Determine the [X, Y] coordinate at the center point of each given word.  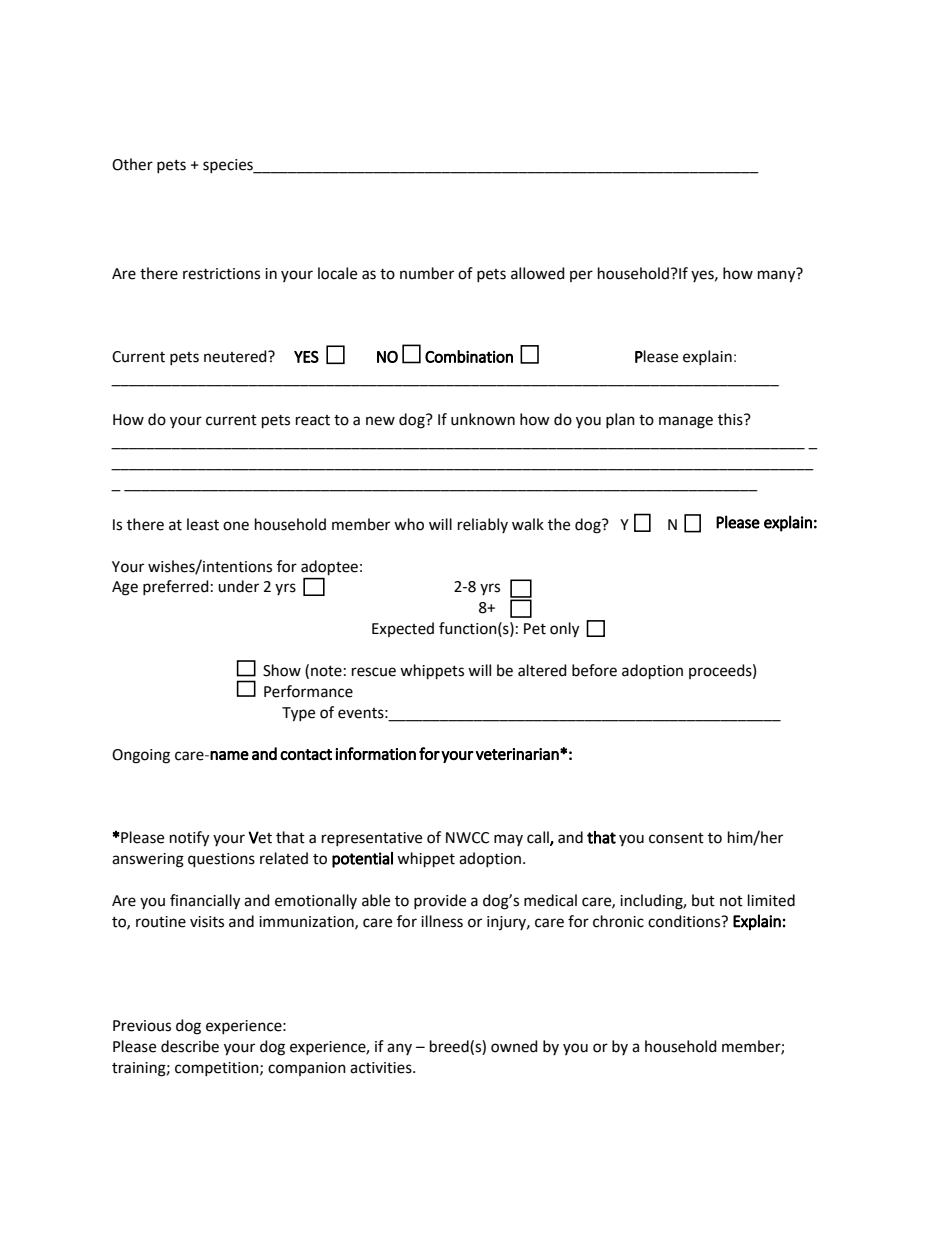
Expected [403, 629]
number [427, 273]
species [229, 166]
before [594, 670]
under [238, 586]
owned [514, 1046]
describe [190, 1046]
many [778, 275]
